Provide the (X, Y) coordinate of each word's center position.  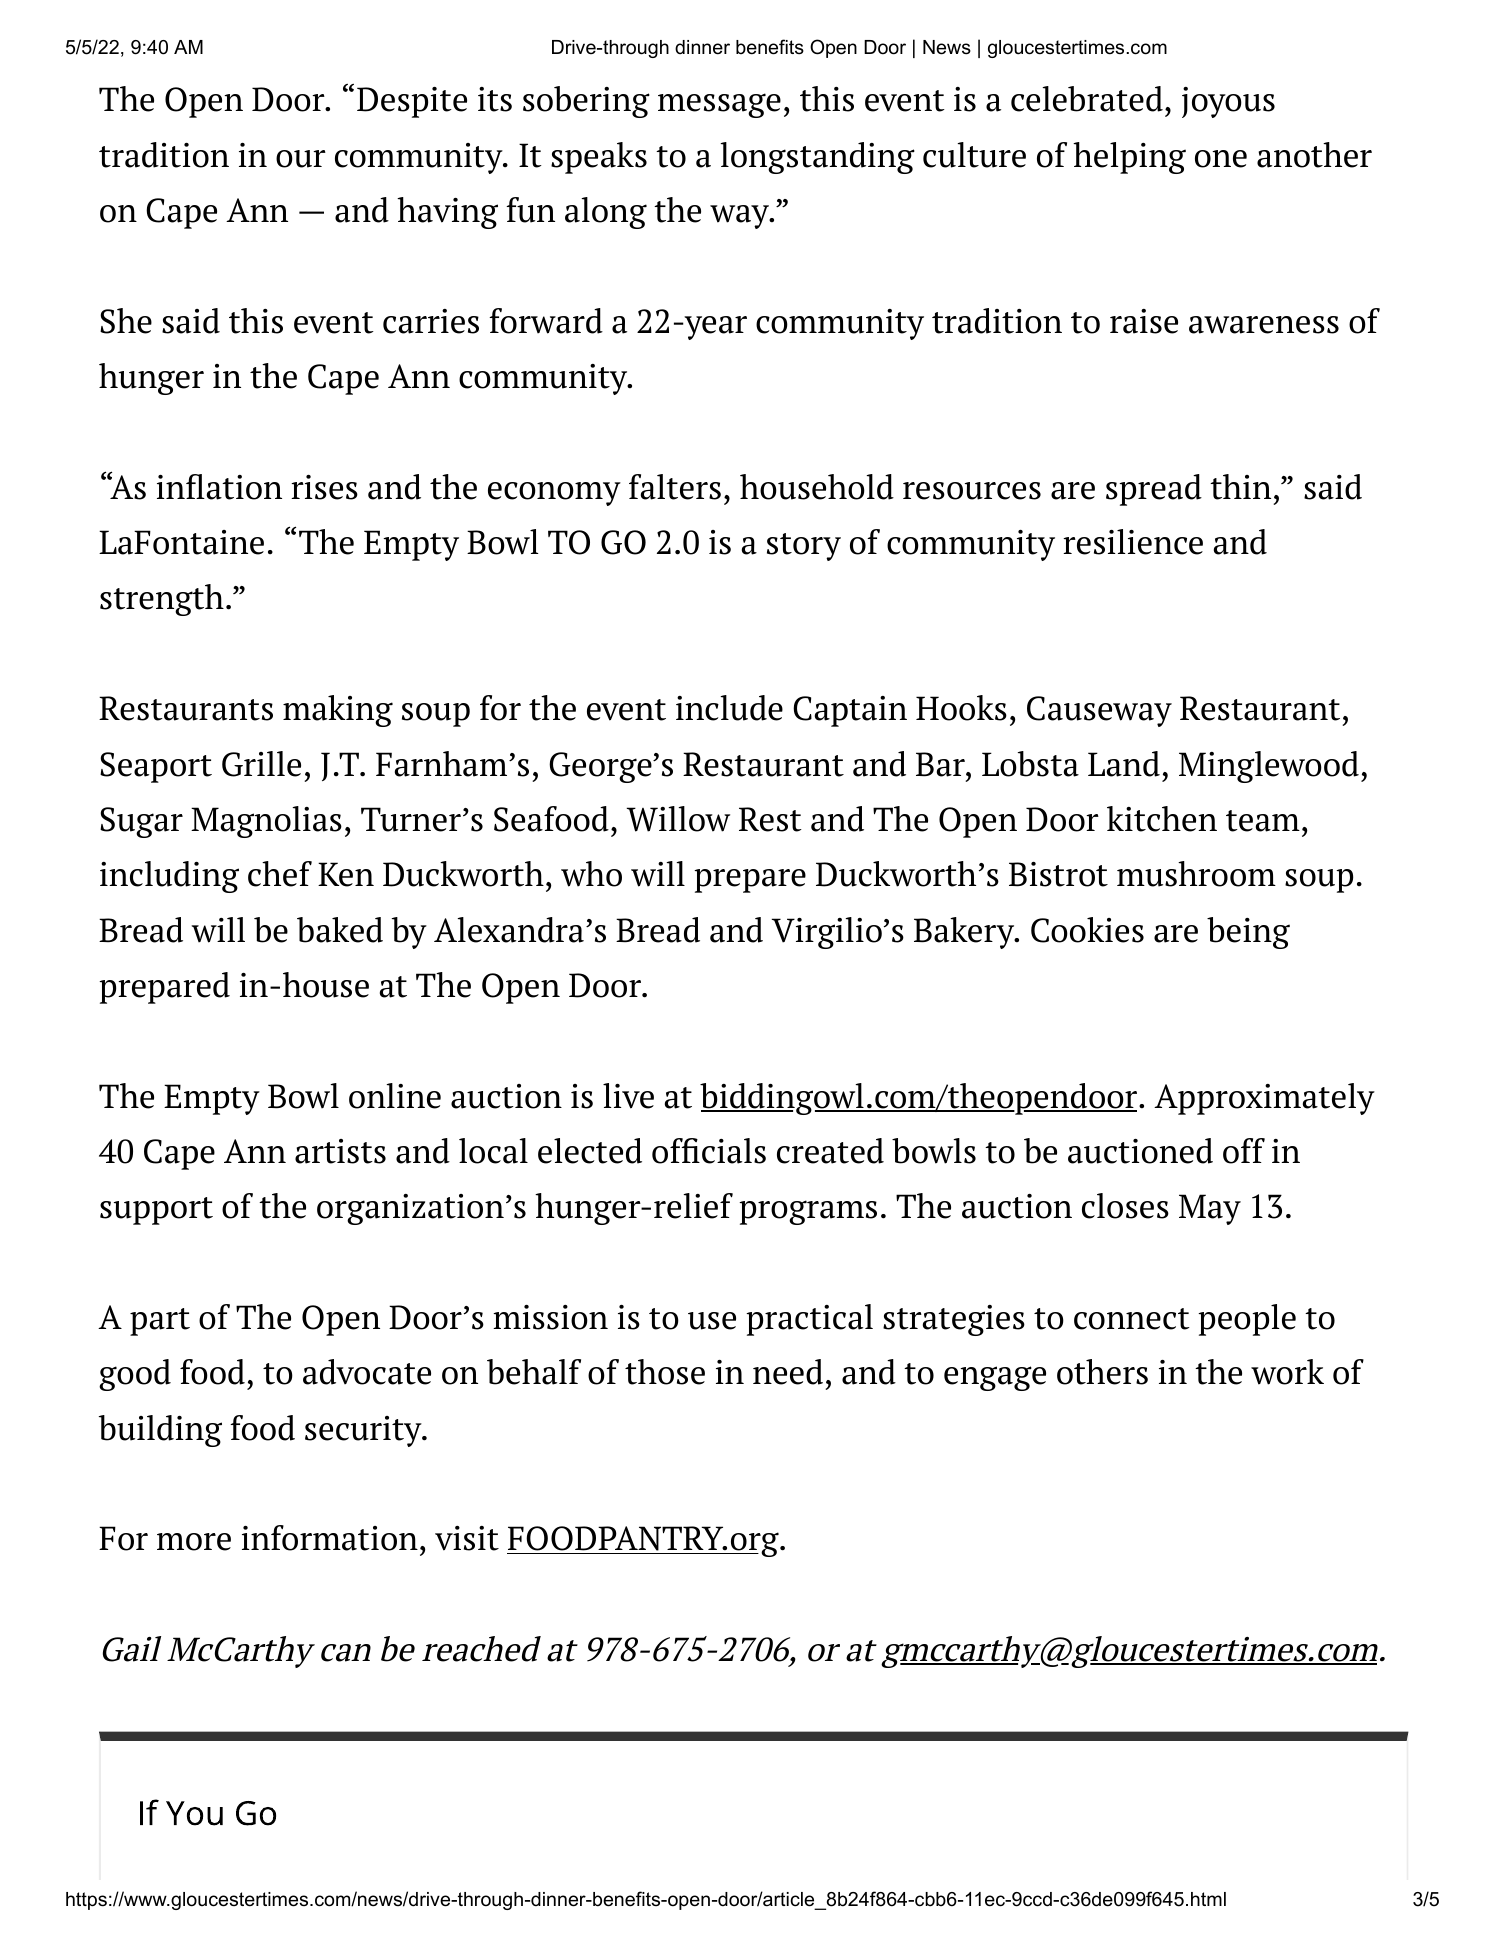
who (591, 874)
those (665, 1372)
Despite (412, 102)
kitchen (1162, 819)
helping (1129, 158)
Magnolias (266, 822)
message (719, 105)
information (330, 1538)
